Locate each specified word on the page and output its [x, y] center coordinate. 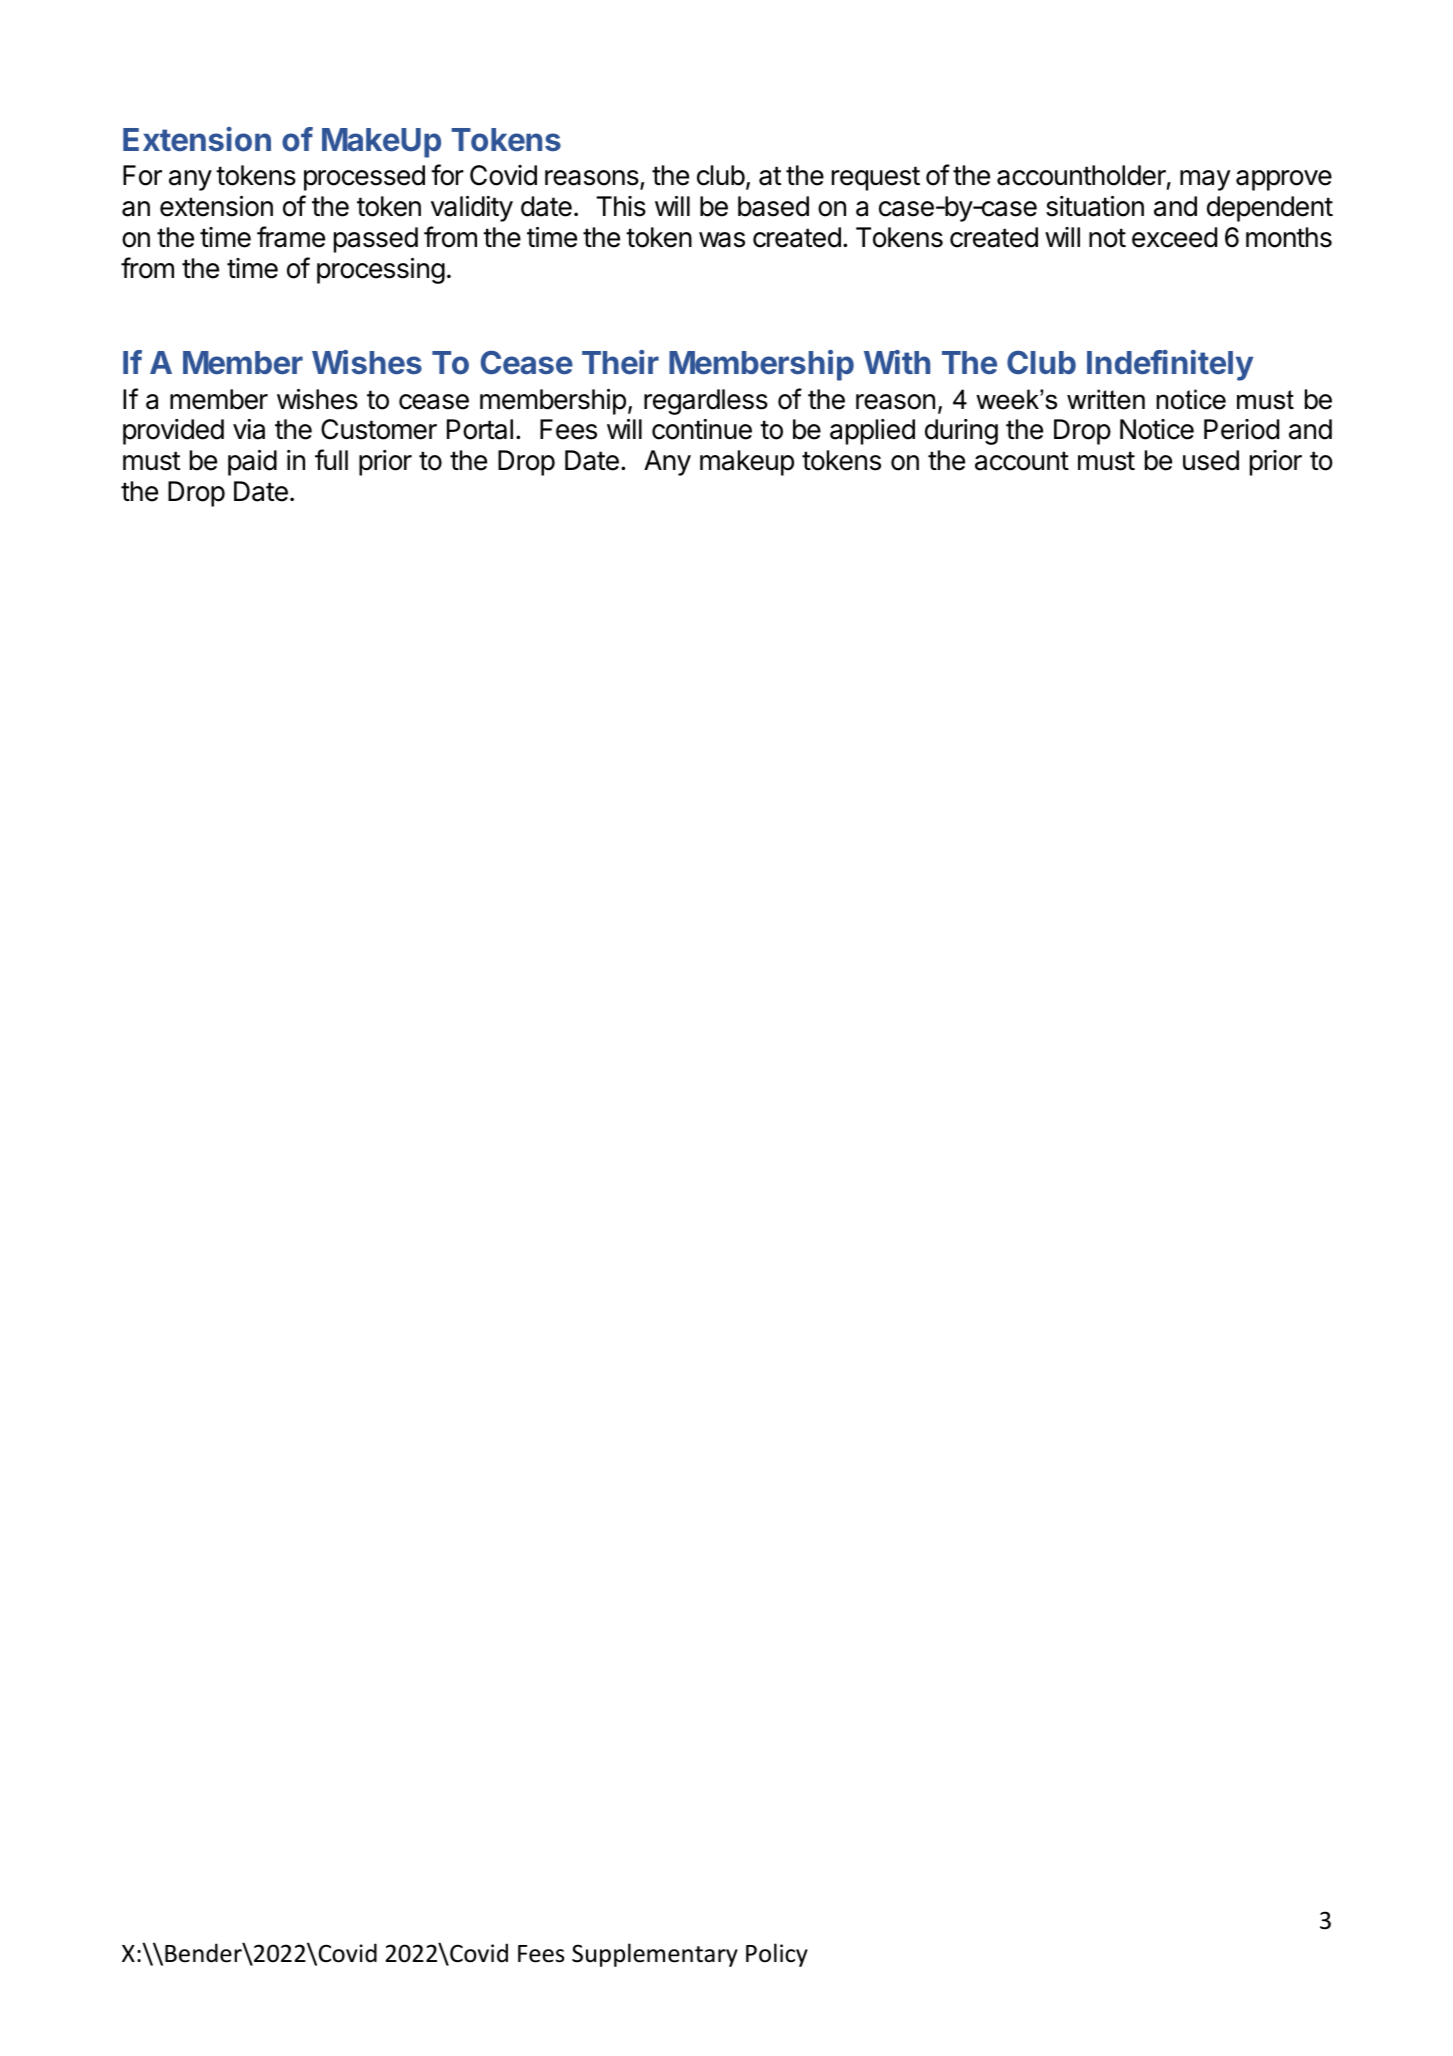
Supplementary [655, 1955]
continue [702, 429]
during [961, 432]
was [722, 240]
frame [291, 237]
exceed [1174, 237]
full [331, 459]
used [1211, 460]
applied [872, 432]
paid [252, 463]
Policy [777, 1955]
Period [1241, 429]
